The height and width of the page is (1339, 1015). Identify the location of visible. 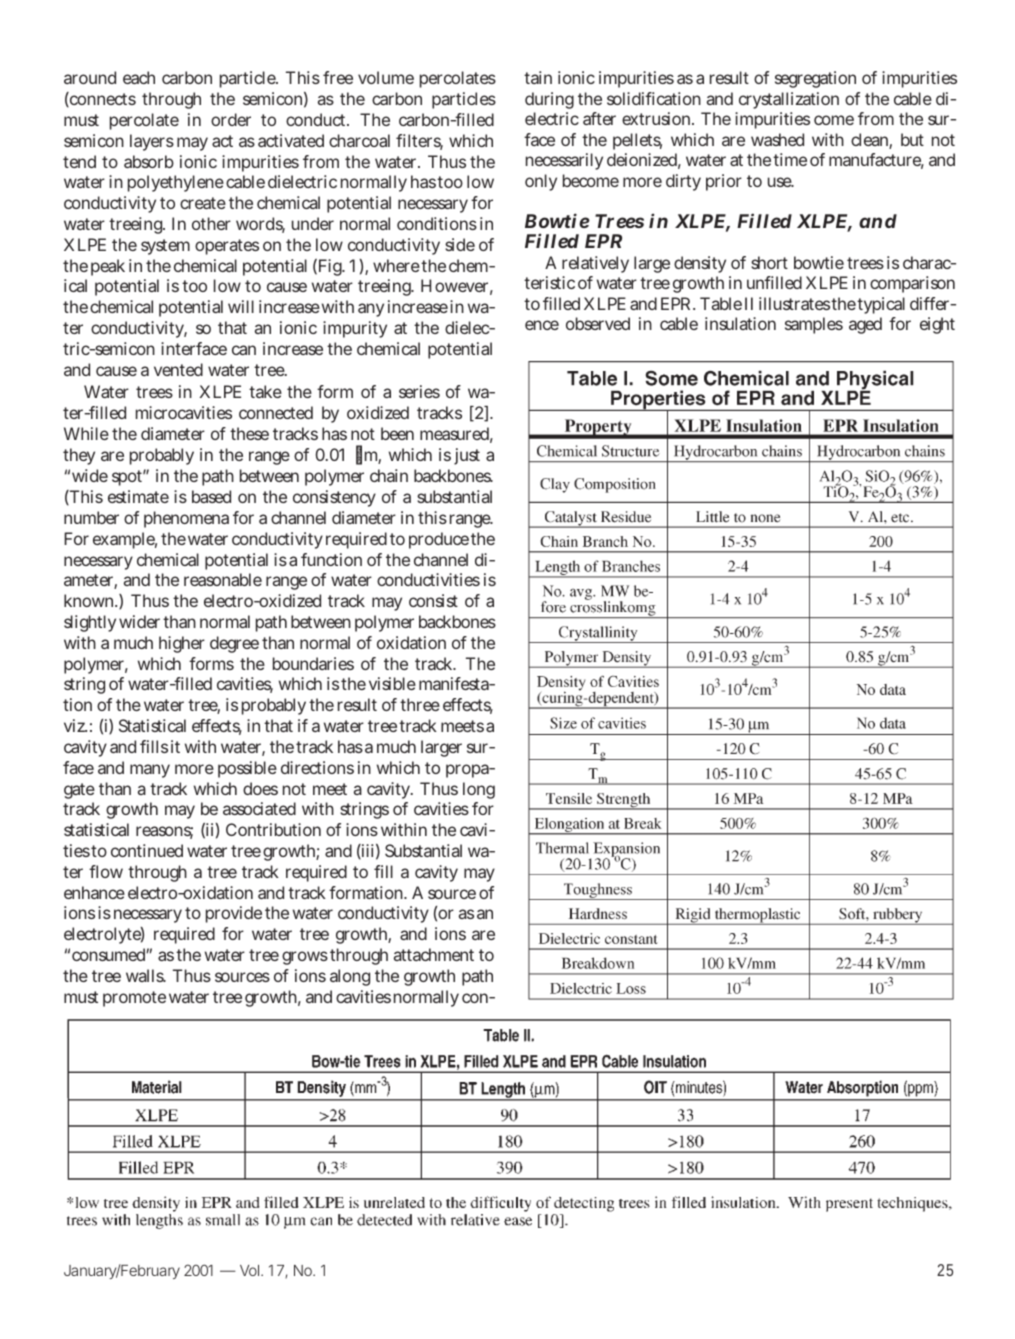
(392, 683).
